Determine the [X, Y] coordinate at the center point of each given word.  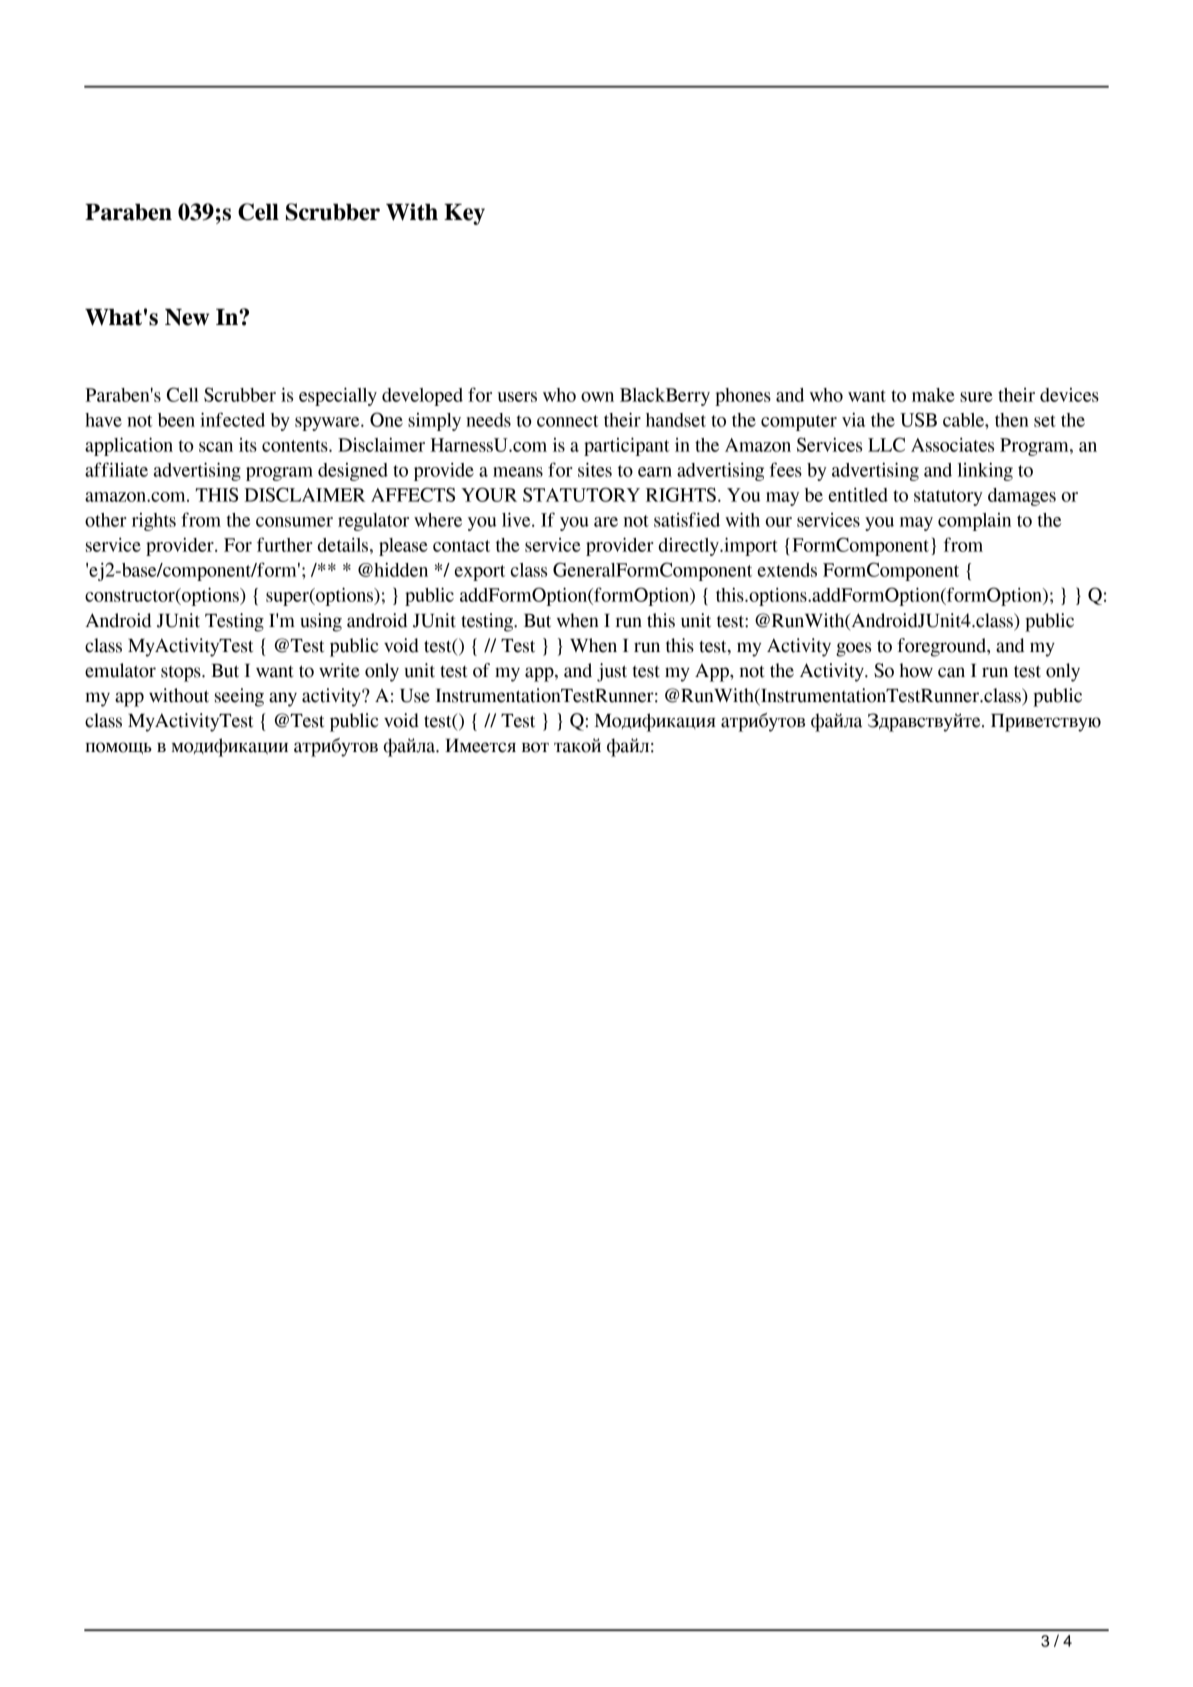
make [933, 395]
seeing [239, 697]
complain [974, 522]
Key [464, 214]
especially [338, 396]
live [517, 519]
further [285, 544]
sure [976, 397]
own [597, 397]
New [187, 317]
